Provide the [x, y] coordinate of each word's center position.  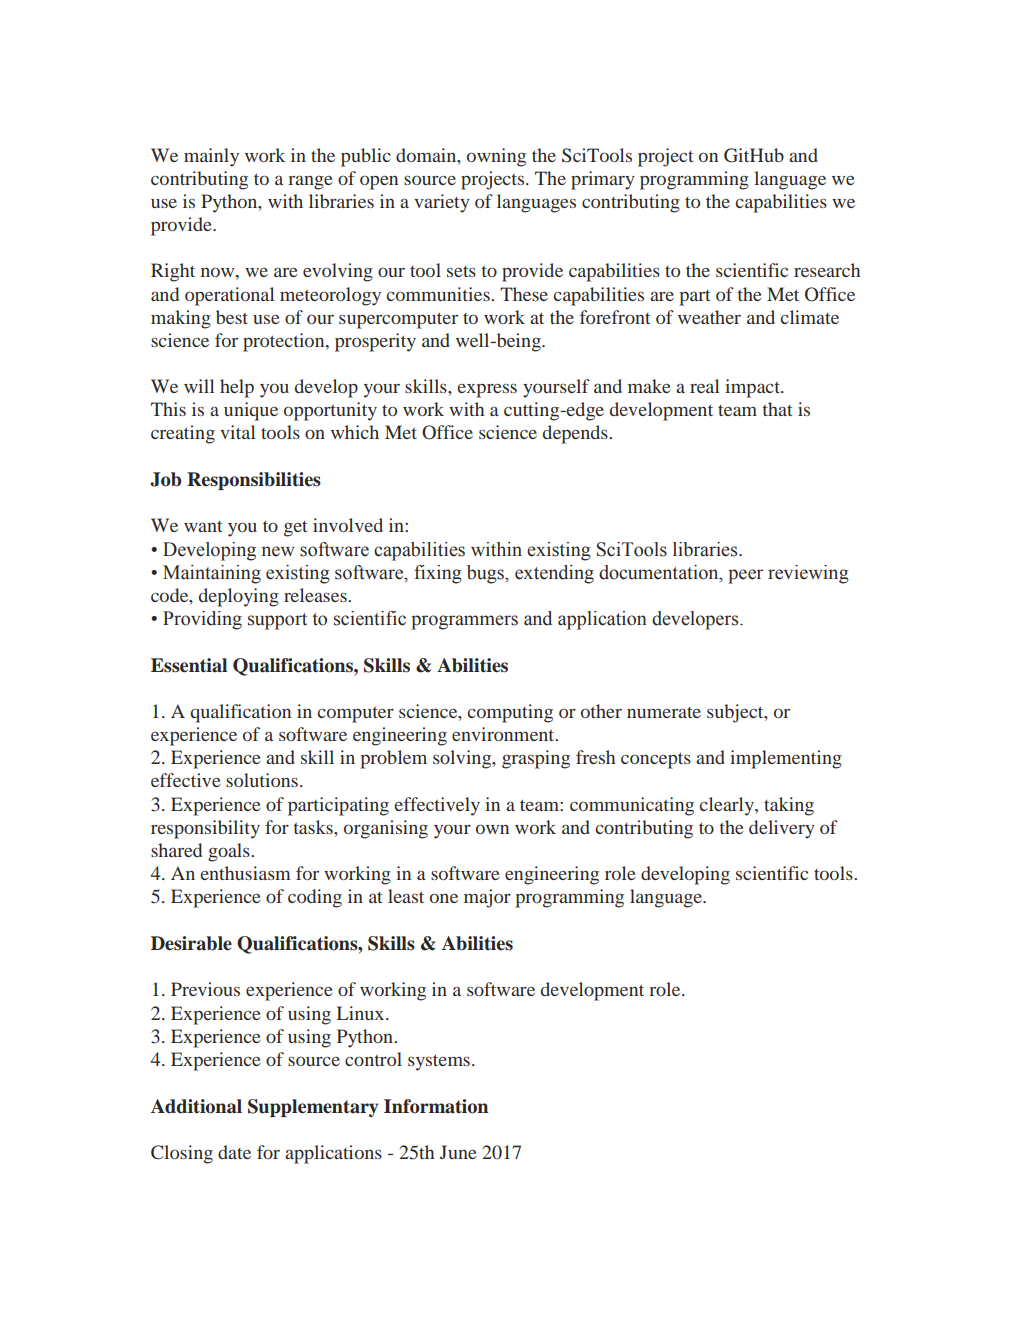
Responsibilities [254, 481]
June [458, 1152]
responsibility [205, 829]
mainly [211, 157]
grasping [536, 759]
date [234, 1152]
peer [745, 576]
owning [496, 157]
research [827, 270]
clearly [727, 806]
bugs [486, 574]
